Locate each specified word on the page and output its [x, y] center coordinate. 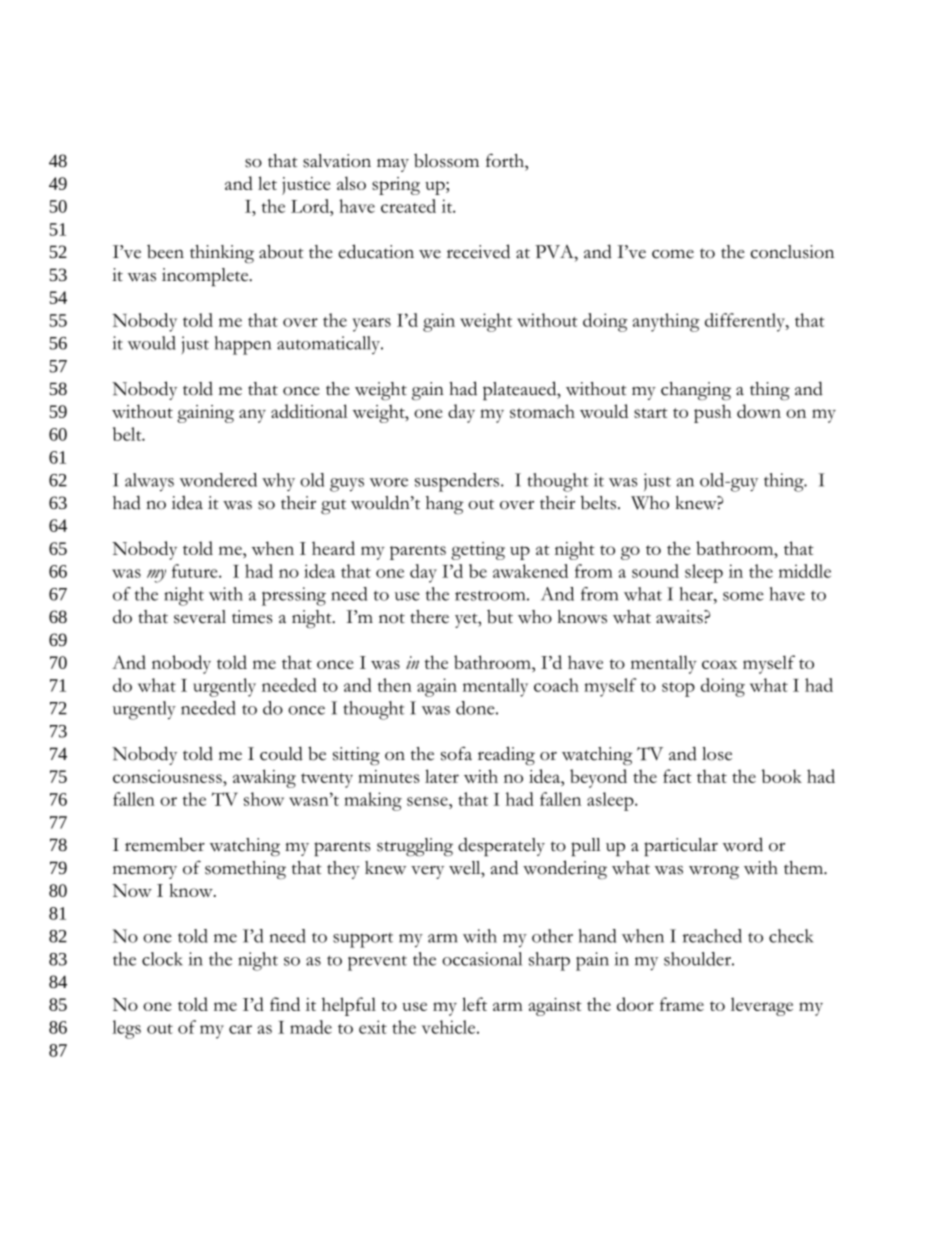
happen [242, 345]
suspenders [457, 482]
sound [655, 571]
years [371, 325]
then [395, 685]
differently [746, 322]
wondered [218, 480]
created [408, 206]
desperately [501, 847]
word [743, 844]
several [200, 617]
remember [165, 844]
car [240, 1029]
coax [719, 664]
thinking [222, 254]
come [673, 254]
